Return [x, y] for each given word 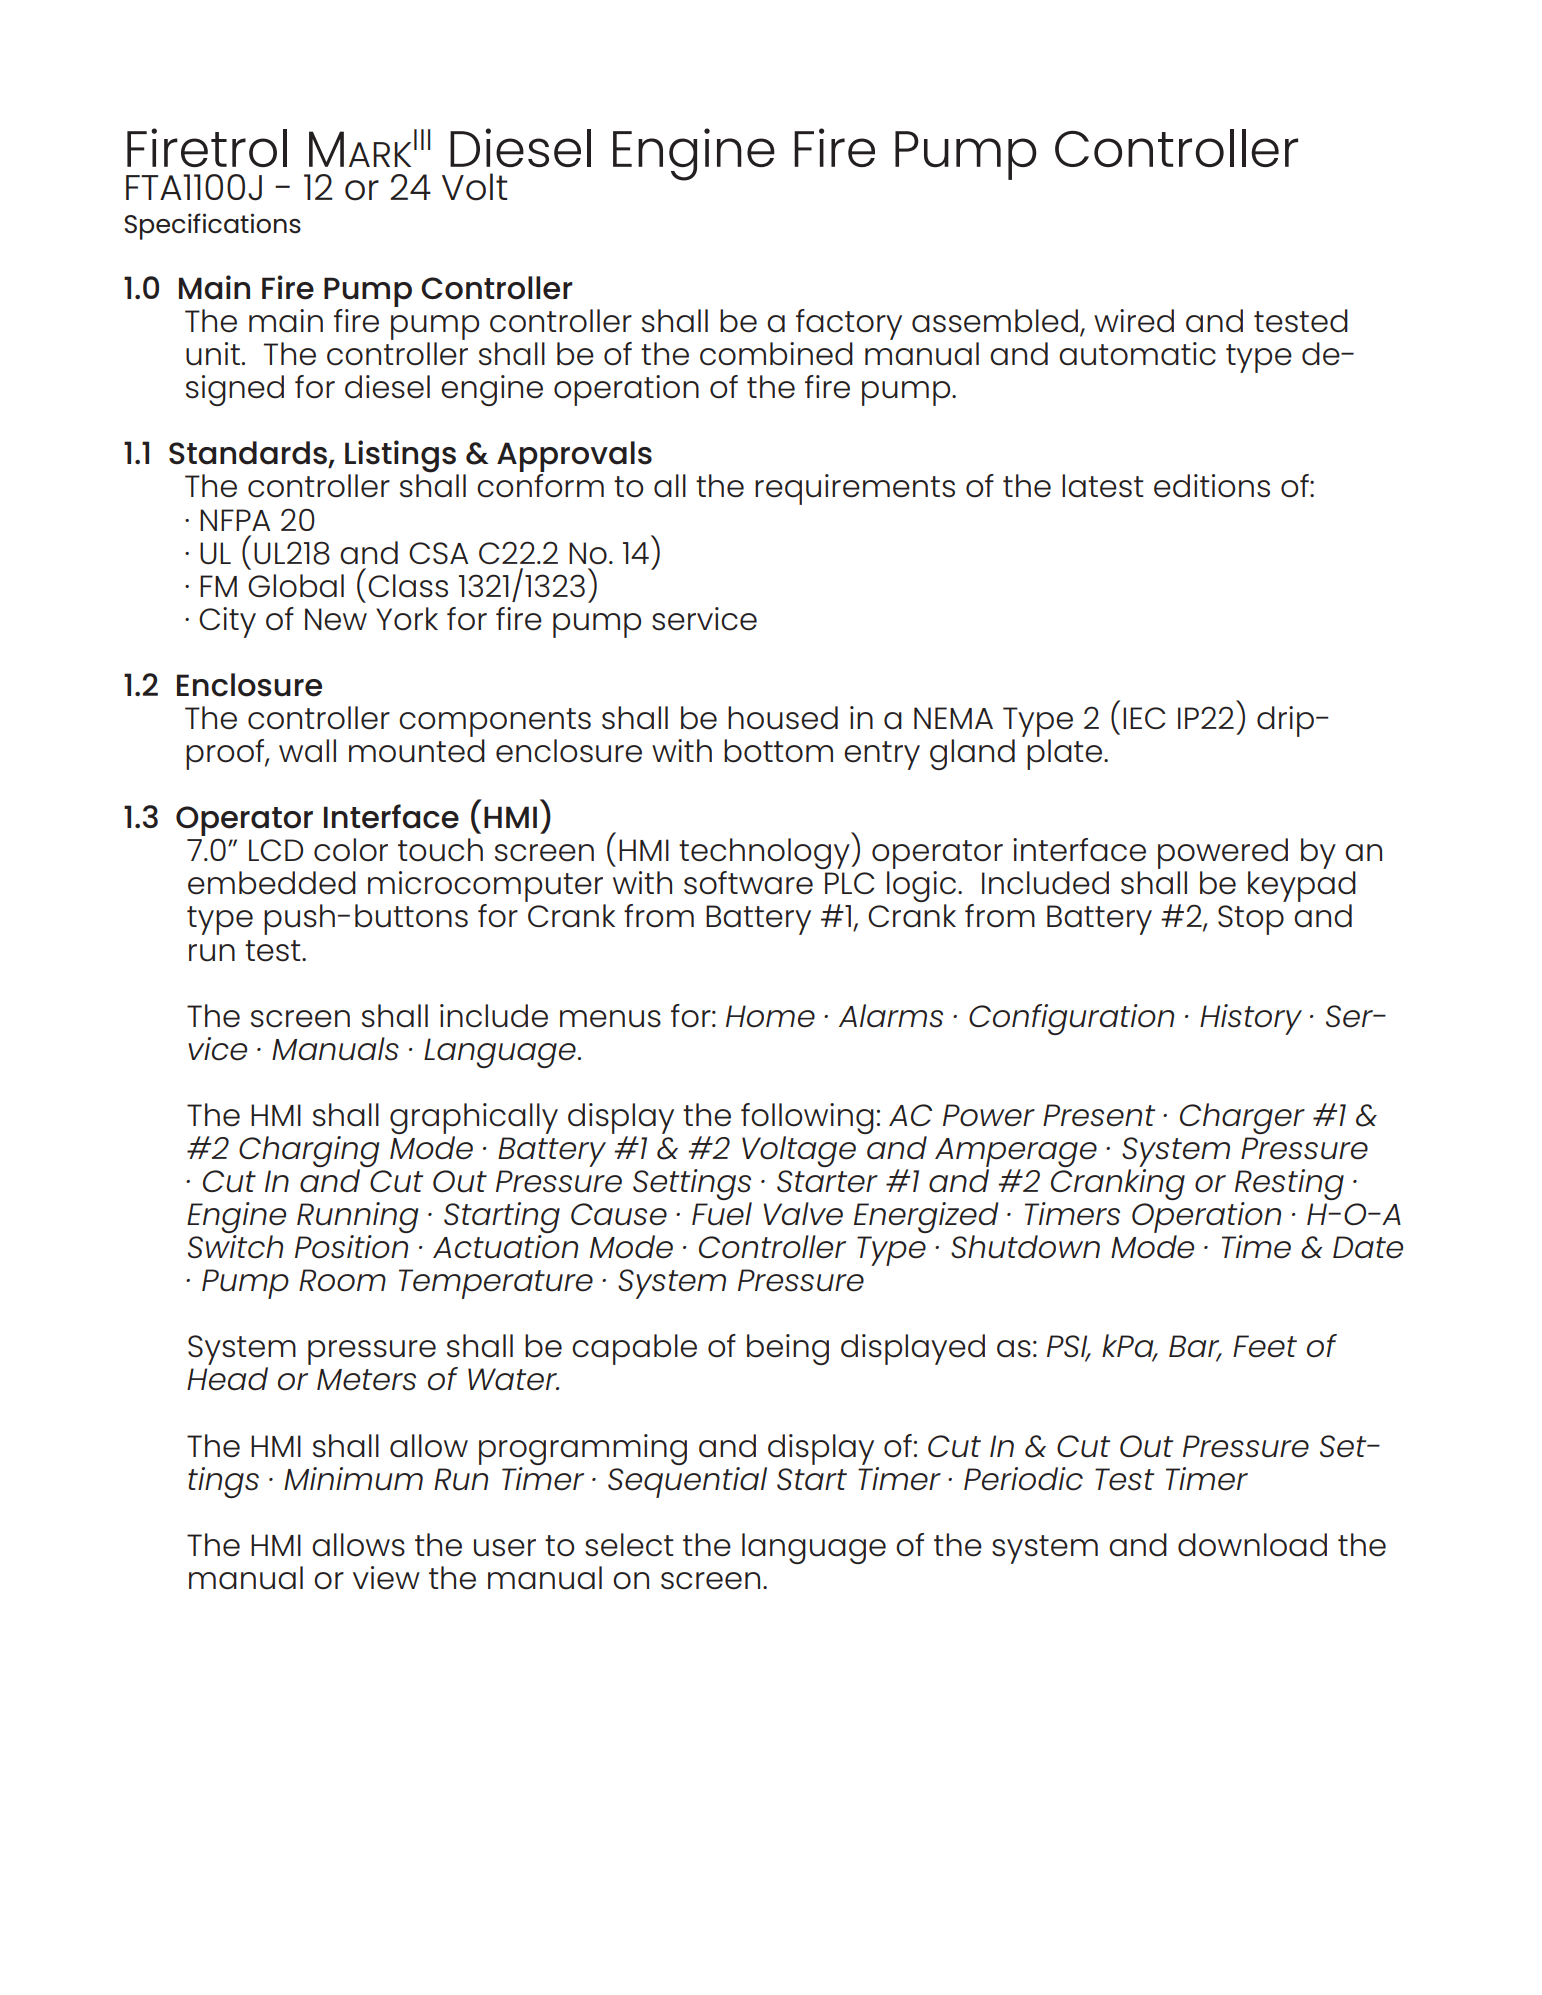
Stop [1251, 920]
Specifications [213, 226]
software [748, 883]
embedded [272, 883]
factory [849, 324]
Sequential [687, 1481]
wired [1134, 321]
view [386, 1578]
